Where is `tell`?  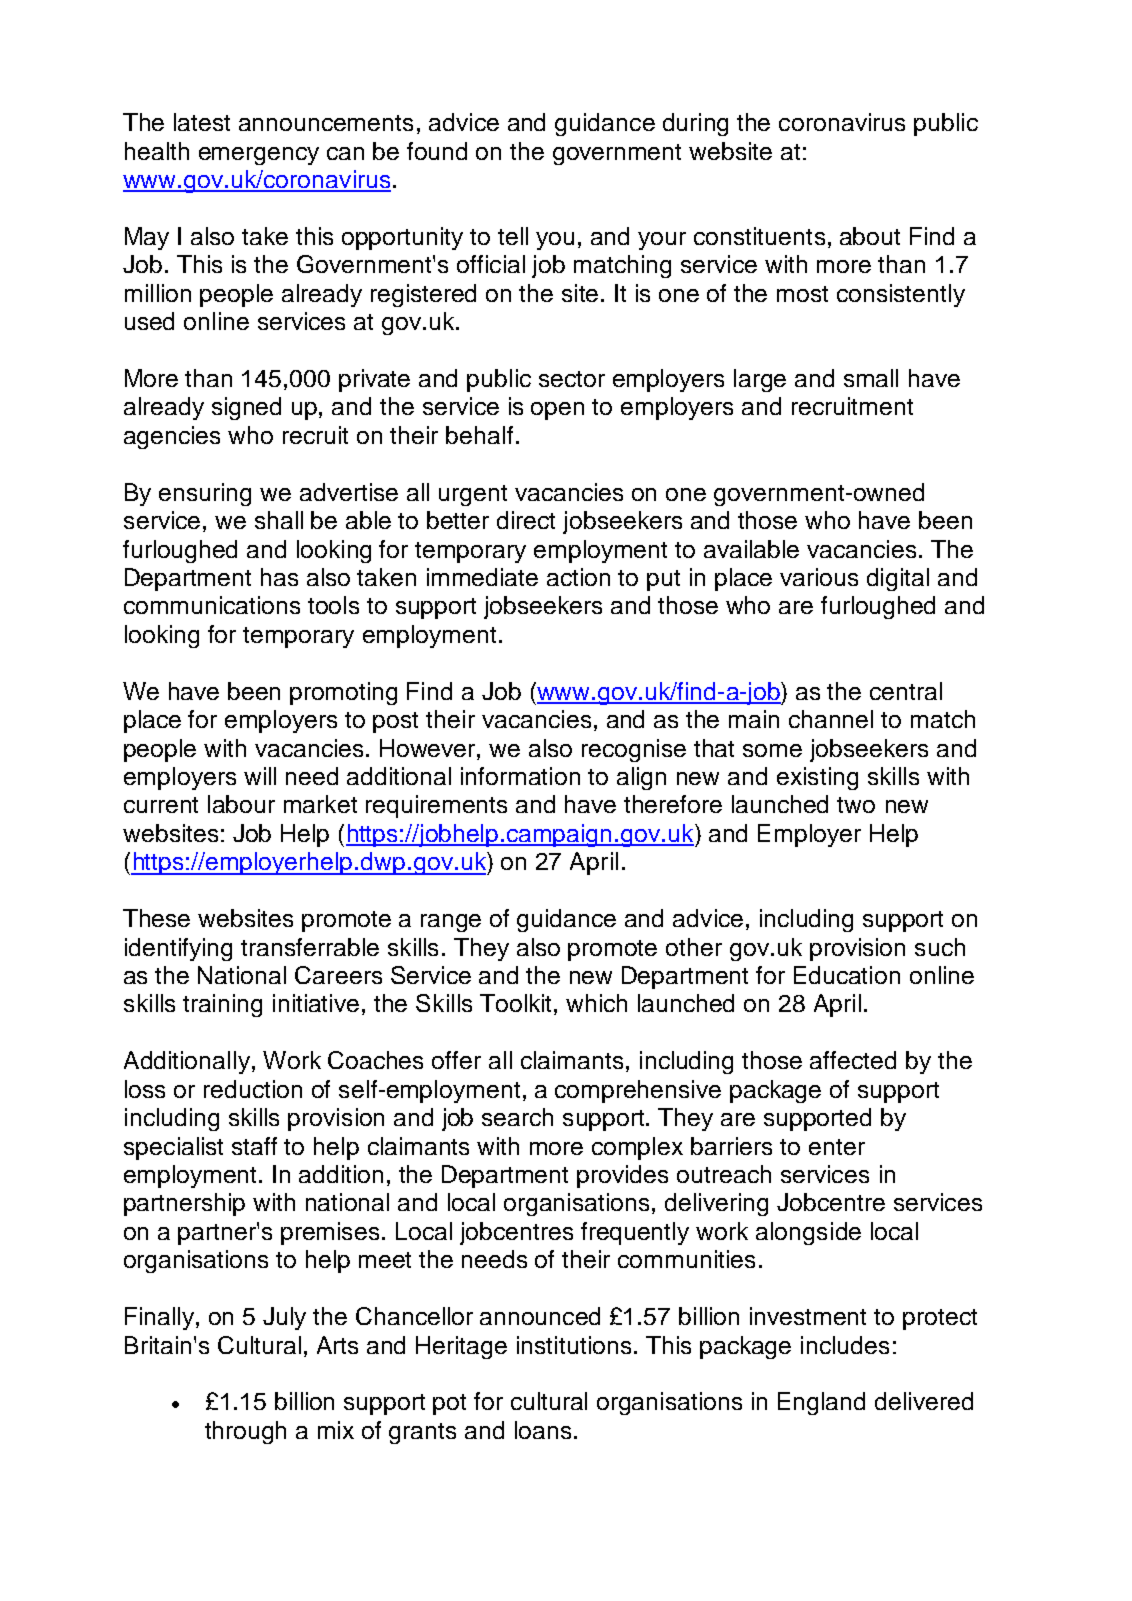
tell is located at coordinates (513, 236).
